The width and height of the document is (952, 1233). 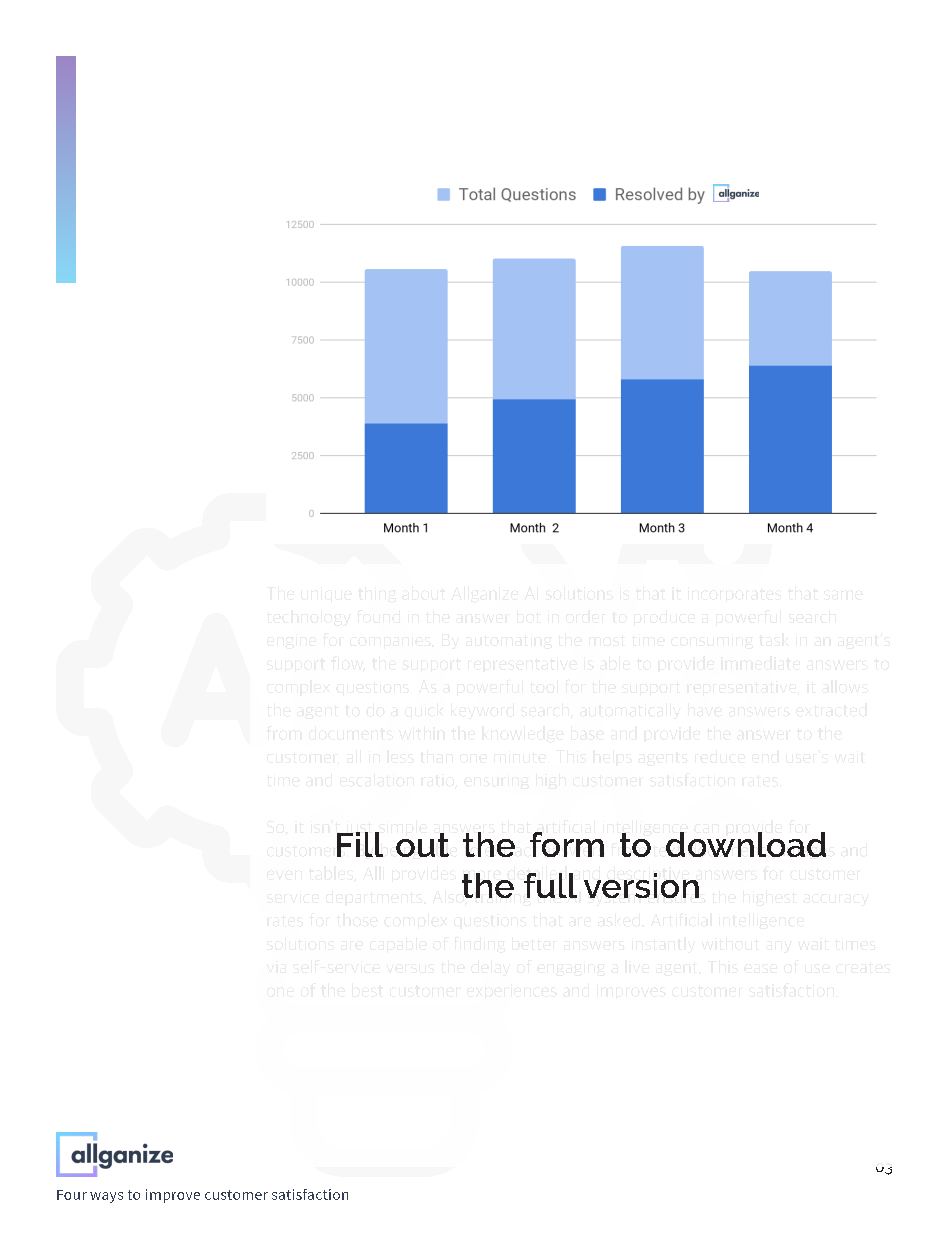 What do you see at coordinates (567, 844) in the document?
I see `form` at bounding box center [567, 844].
